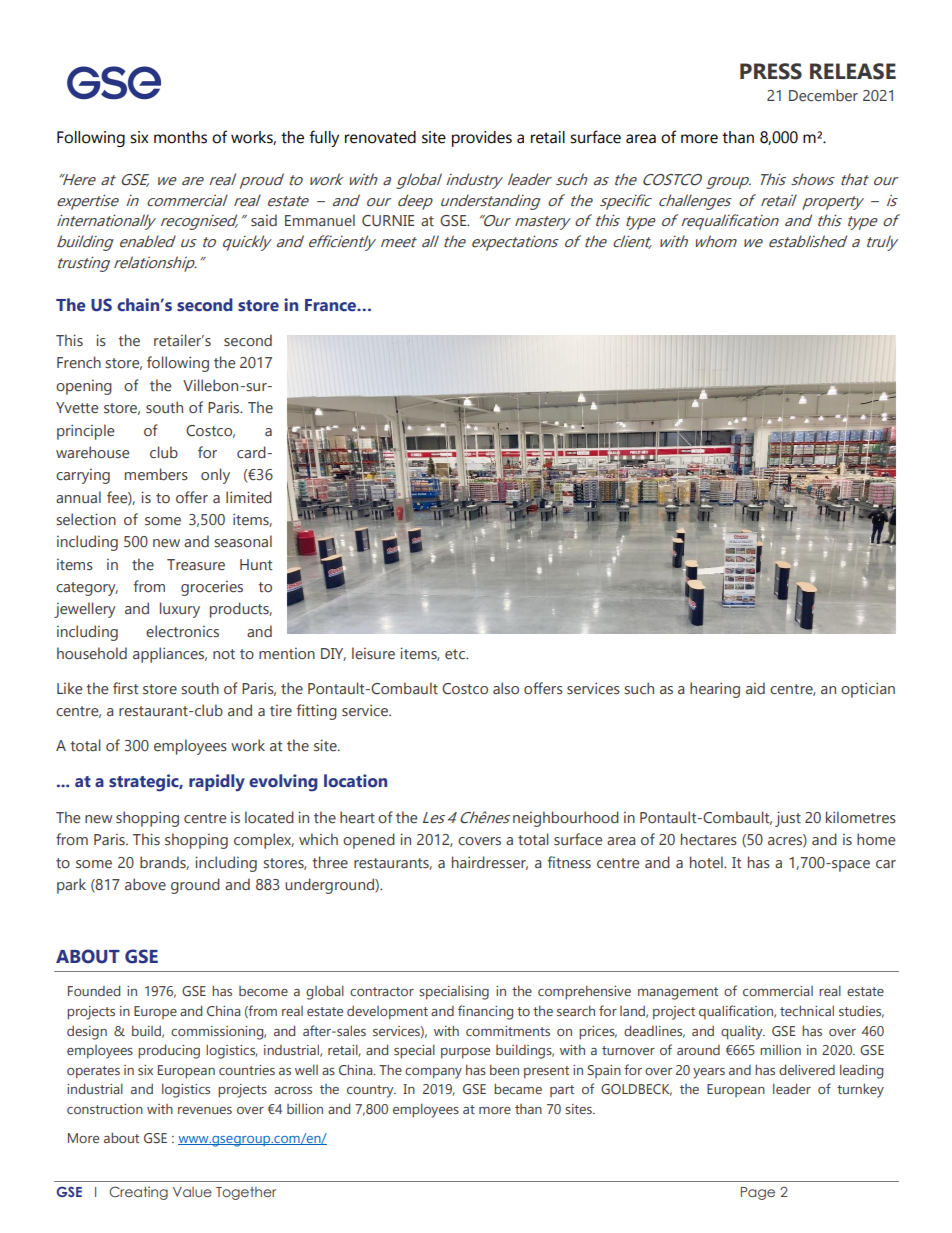  What do you see at coordinates (707, 862) in the document?
I see `hotel` at bounding box center [707, 862].
